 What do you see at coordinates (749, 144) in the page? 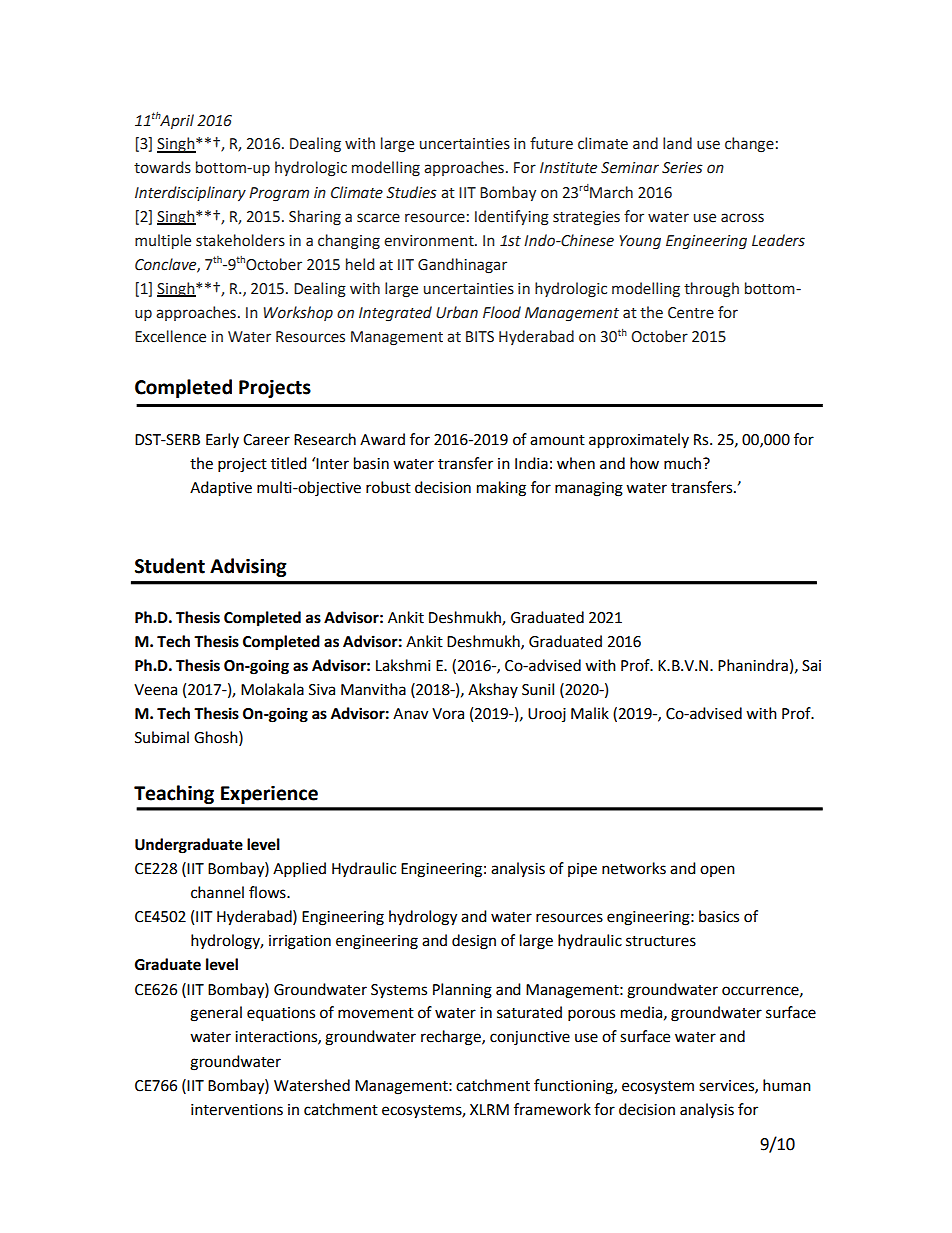
I see `change` at bounding box center [749, 144].
